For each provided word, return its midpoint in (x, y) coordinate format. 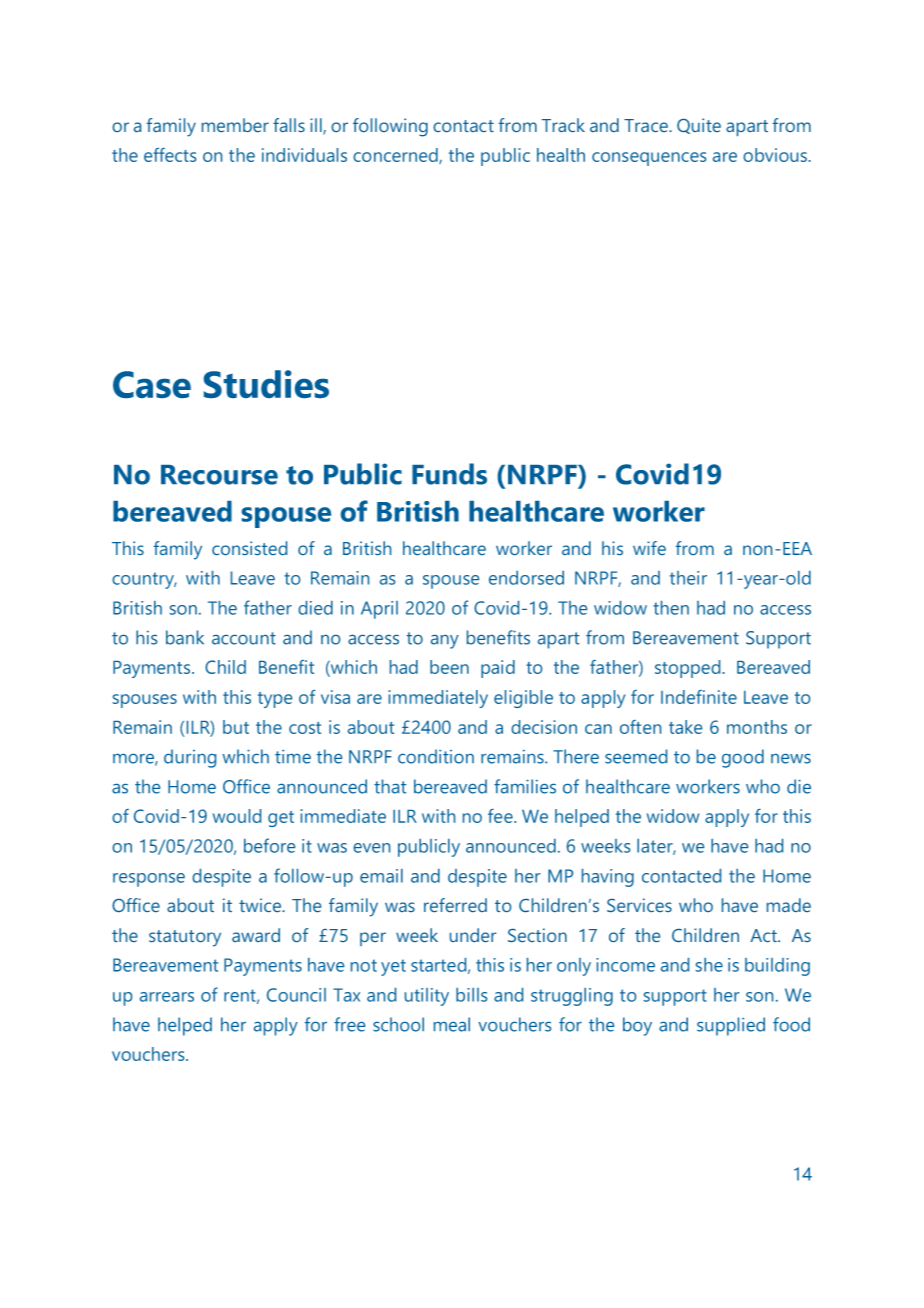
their (688, 578)
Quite (699, 126)
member (235, 125)
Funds (449, 474)
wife (649, 548)
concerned (396, 156)
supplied (731, 1026)
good (743, 758)
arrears (167, 997)
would (237, 816)
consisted (249, 548)
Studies (266, 384)
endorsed (526, 578)
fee (501, 816)
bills (471, 995)
